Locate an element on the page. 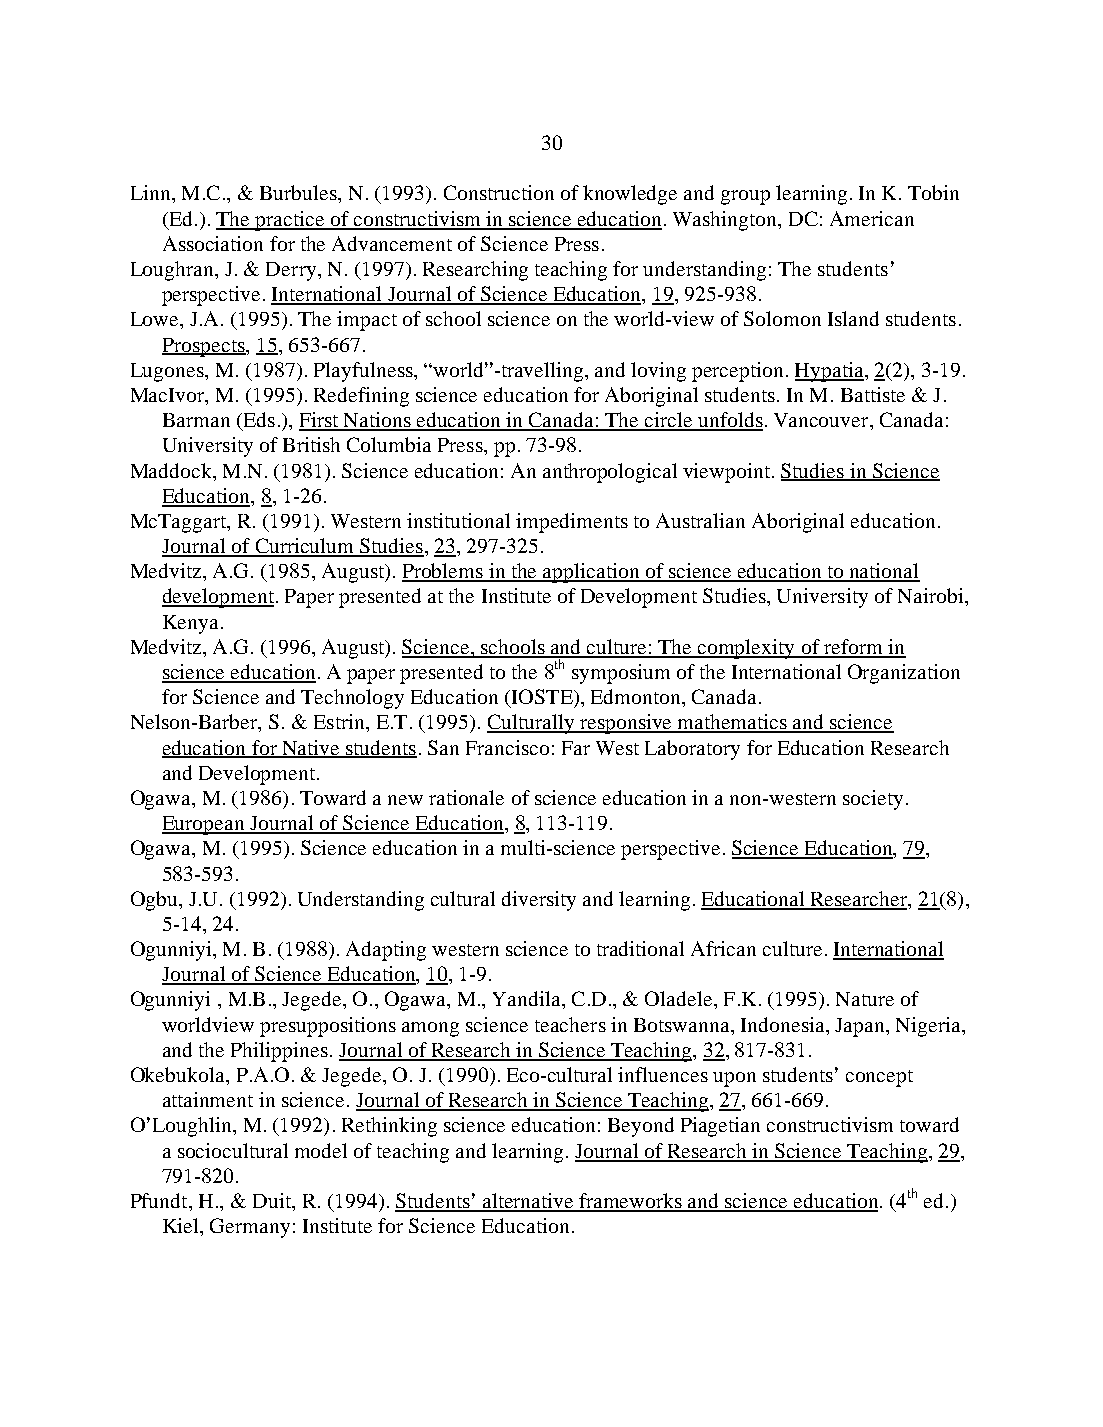  teachers is located at coordinates (570, 1024).
